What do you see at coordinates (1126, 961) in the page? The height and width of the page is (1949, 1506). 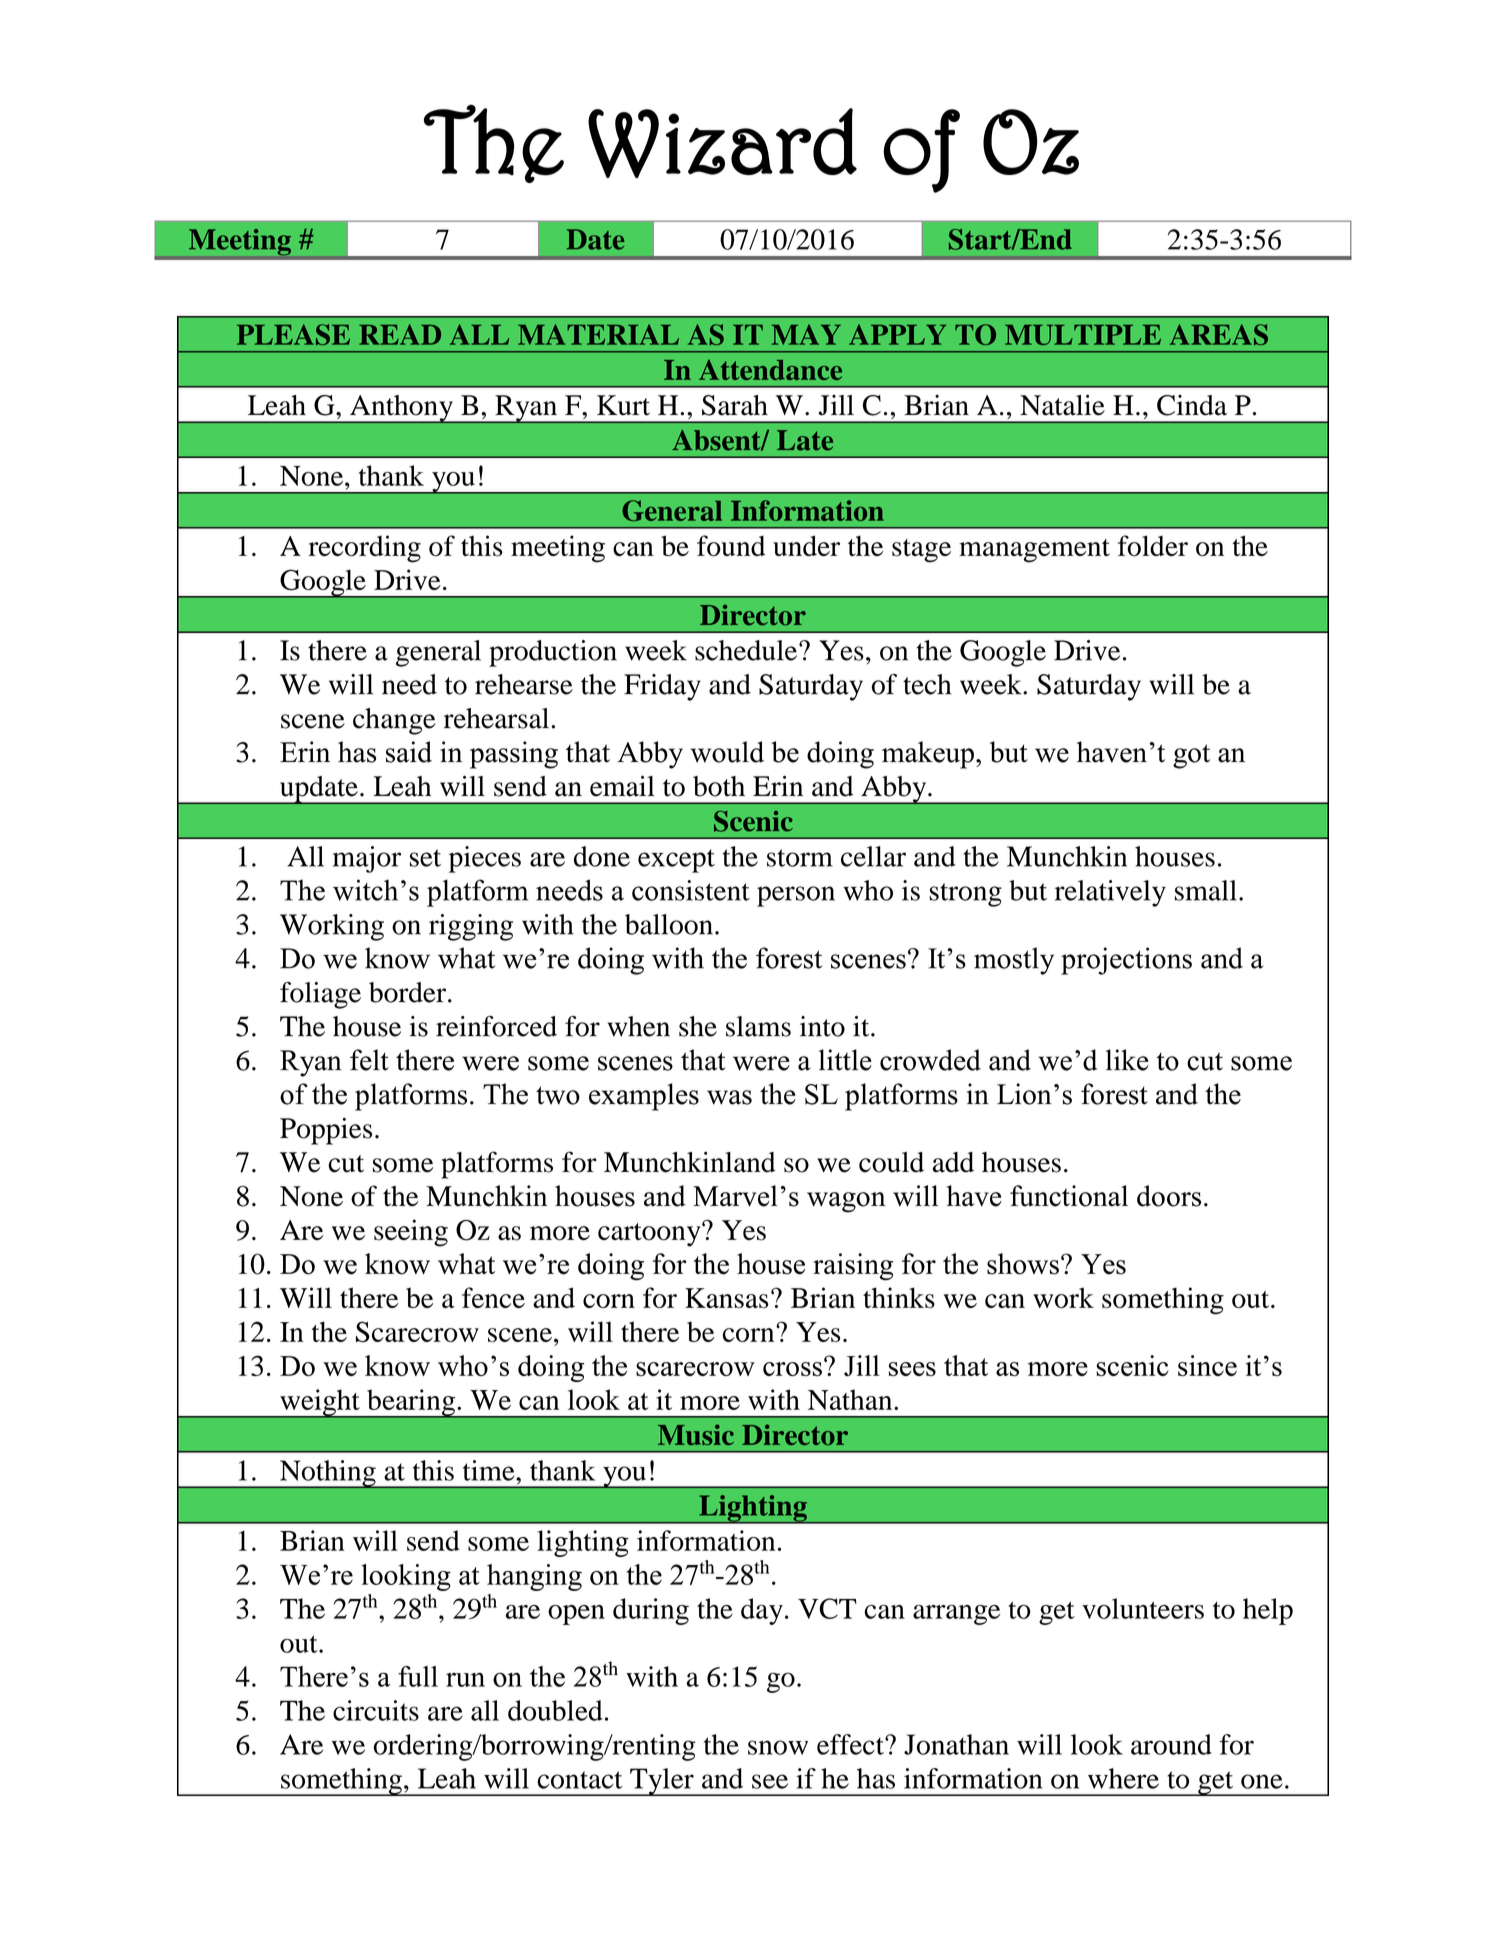 I see `projections` at bounding box center [1126, 961].
